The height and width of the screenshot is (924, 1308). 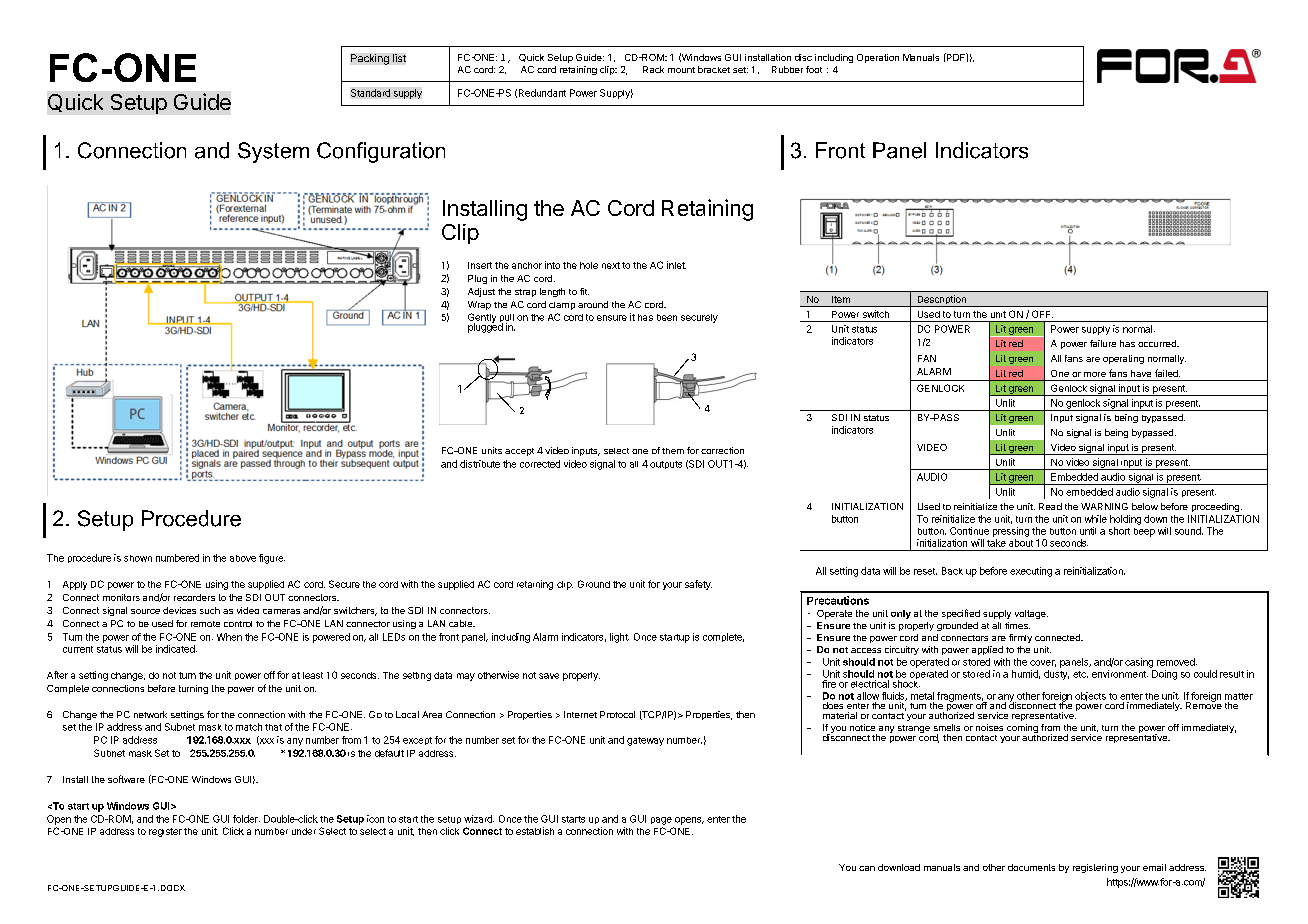 I want to click on mount, so click(x=681, y=70).
